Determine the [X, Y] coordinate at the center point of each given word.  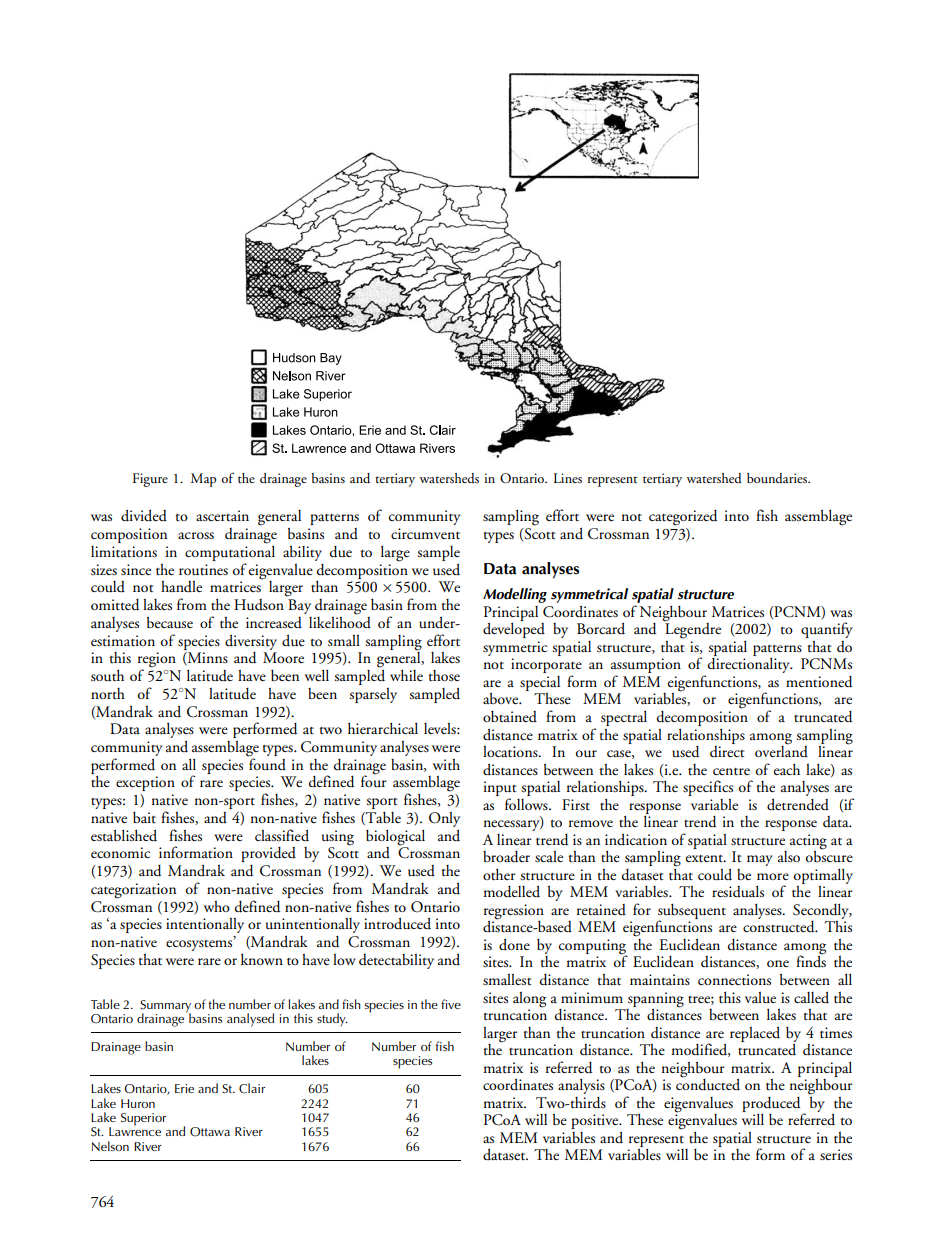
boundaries [778, 478]
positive [596, 1121]
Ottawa [210, 1132]
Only [444, 819]
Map [203, 480]
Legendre [693, 631]
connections [734, 979]
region [157, 661]
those [444, 675]
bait [144, 817]
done [514, 944]
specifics [708, 789]
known [262, 959]
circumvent [425, 533]
